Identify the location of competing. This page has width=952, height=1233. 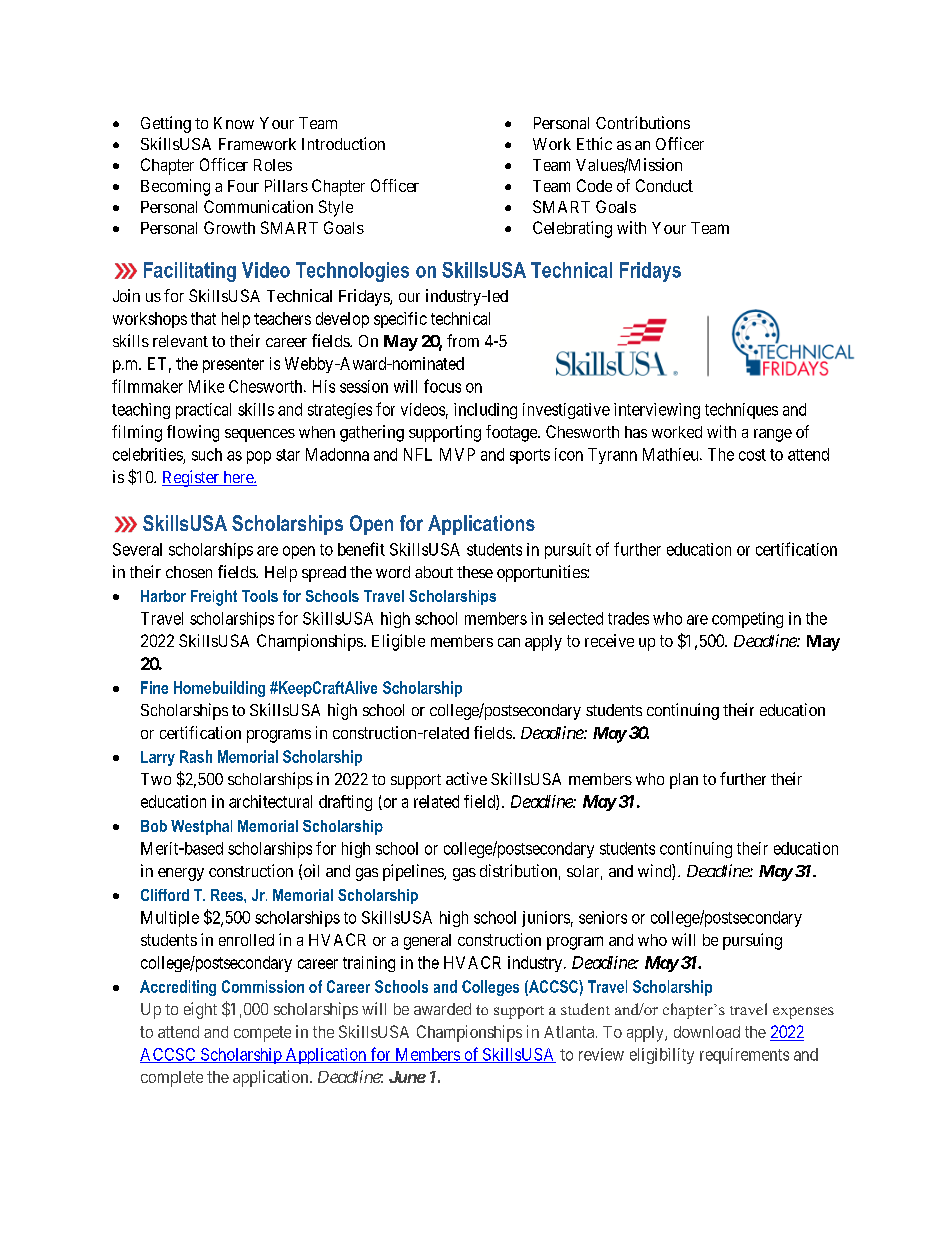
(747, 620).
